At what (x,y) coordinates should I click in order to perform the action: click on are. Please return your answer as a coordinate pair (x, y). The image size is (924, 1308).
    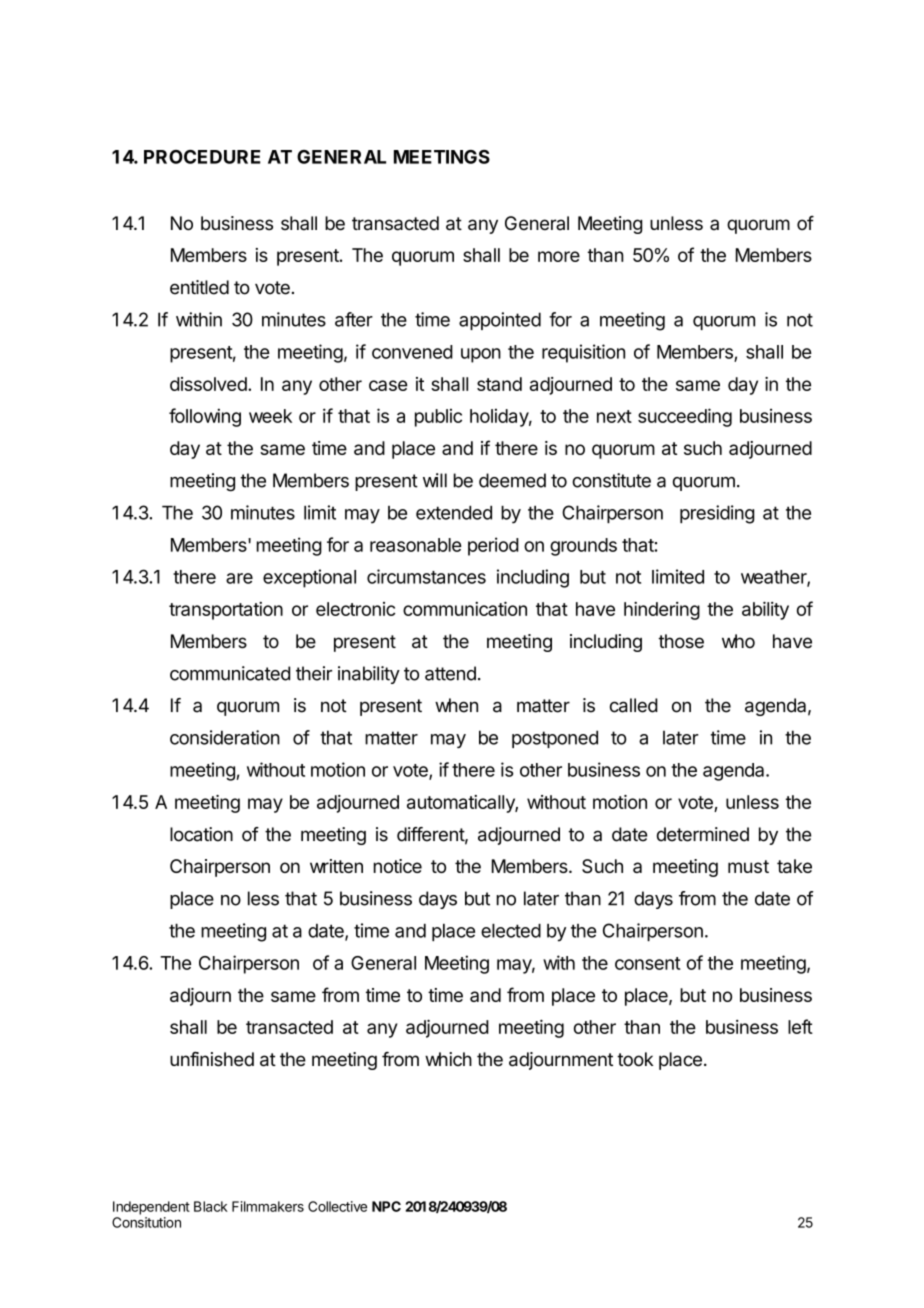
    Looking at the image, I should click on (239, 578).
